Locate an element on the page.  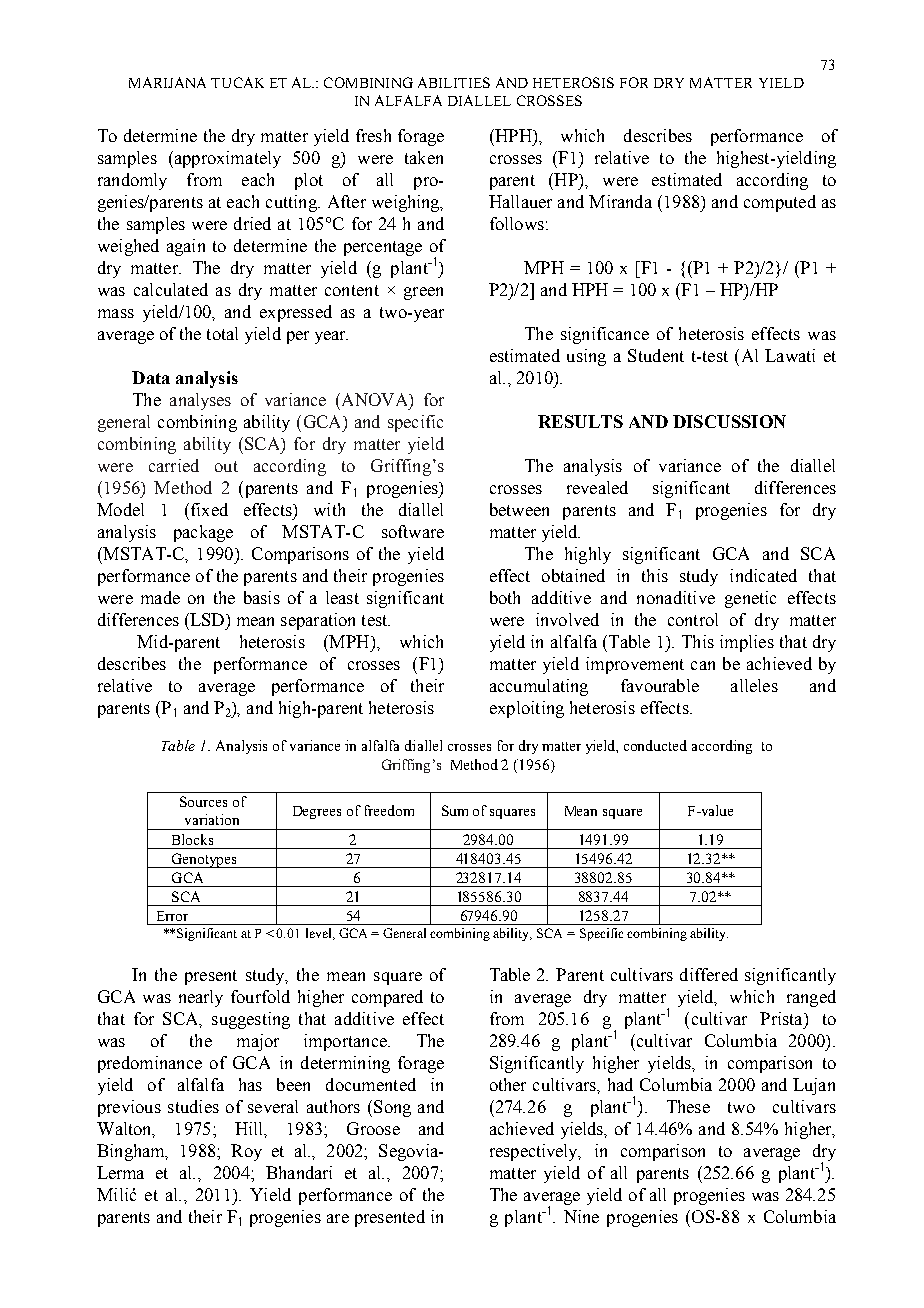
computed is located at coordinates (780, 203).
